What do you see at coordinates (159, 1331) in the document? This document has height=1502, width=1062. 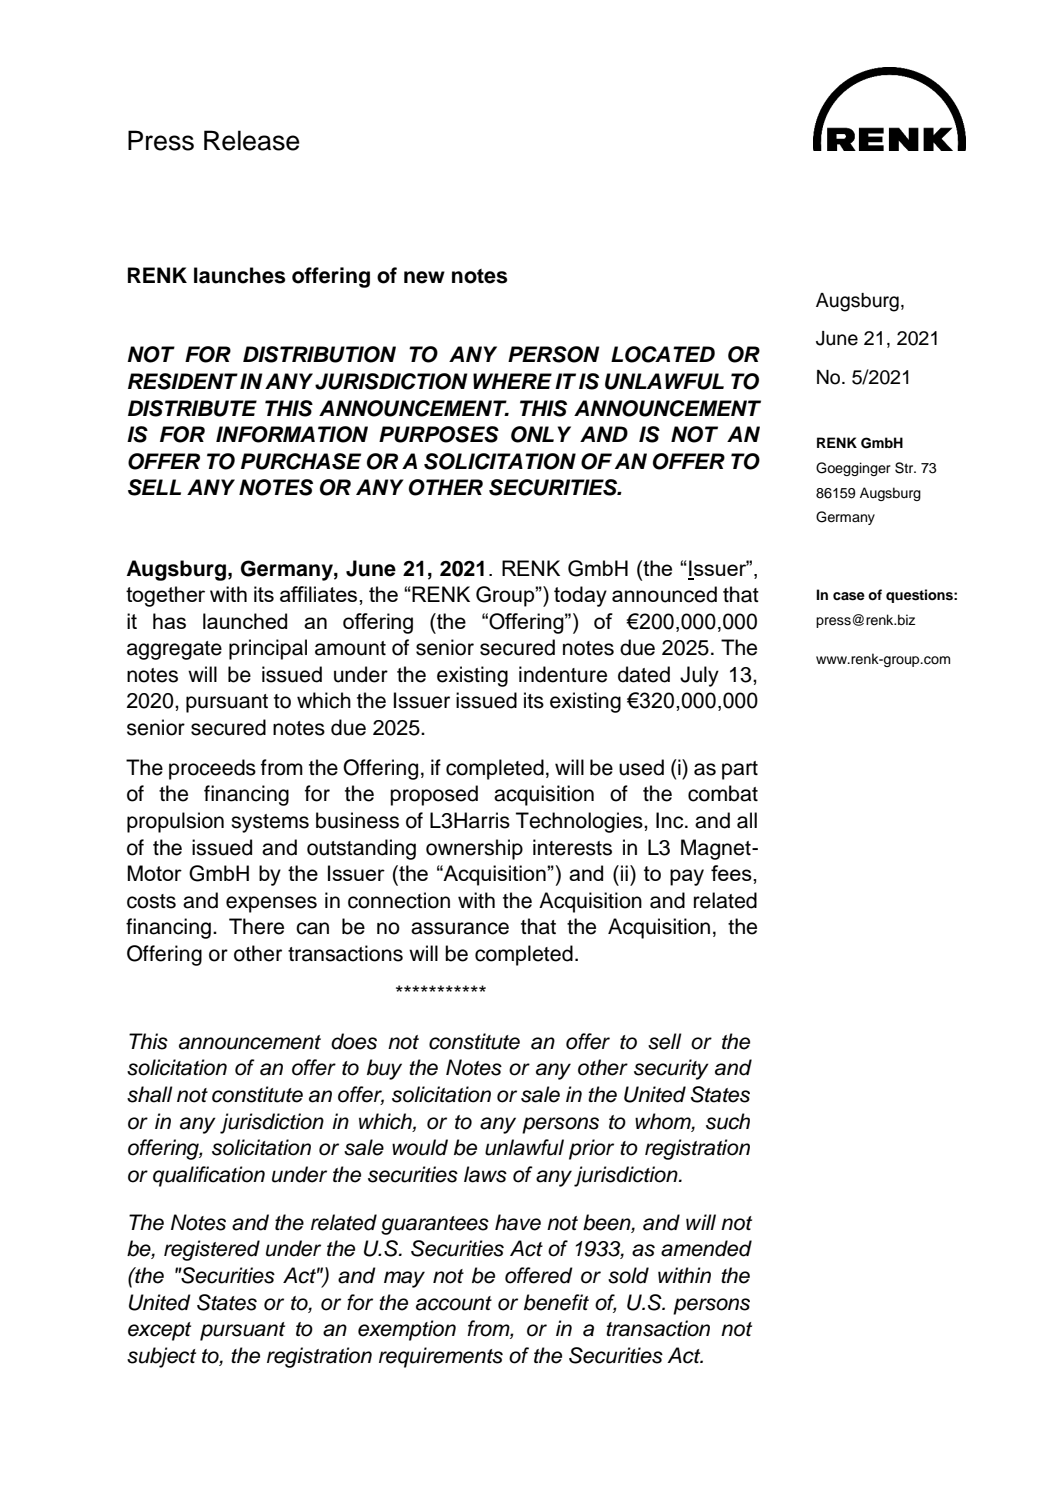 I see `except` at bounding box center [159, 1331].
